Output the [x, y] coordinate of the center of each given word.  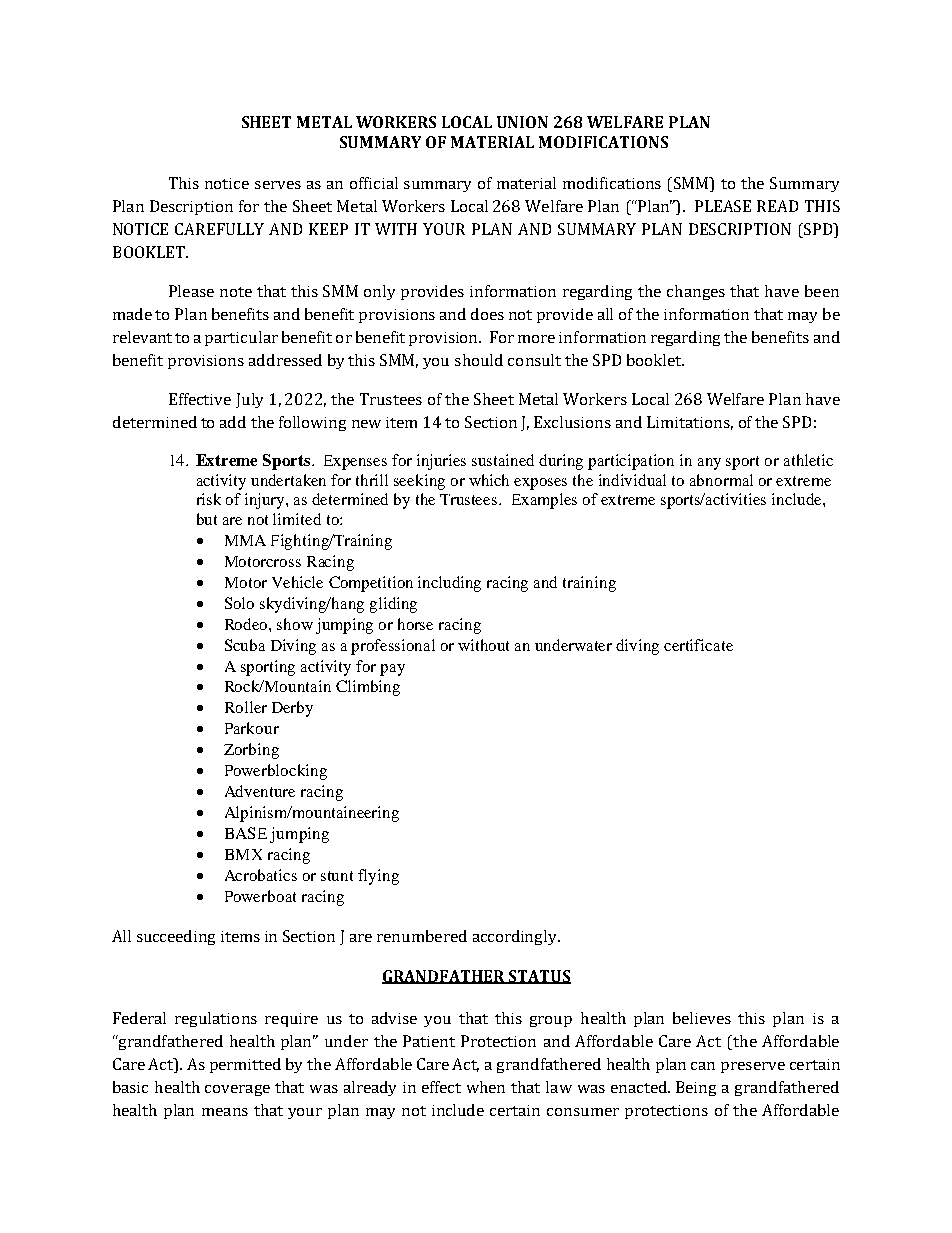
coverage [237, 1090]
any [709, 464]
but [207, 519]
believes [702, 1018]
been [822, 291]
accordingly [516, 937]
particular [241, 338]
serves [278, 185]
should [479, 360]
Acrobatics [261, 875]
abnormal [721, 480]
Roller [246, 707]
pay [392, 670]
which [489, 480]
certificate [698, 645]
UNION [522, 122]
